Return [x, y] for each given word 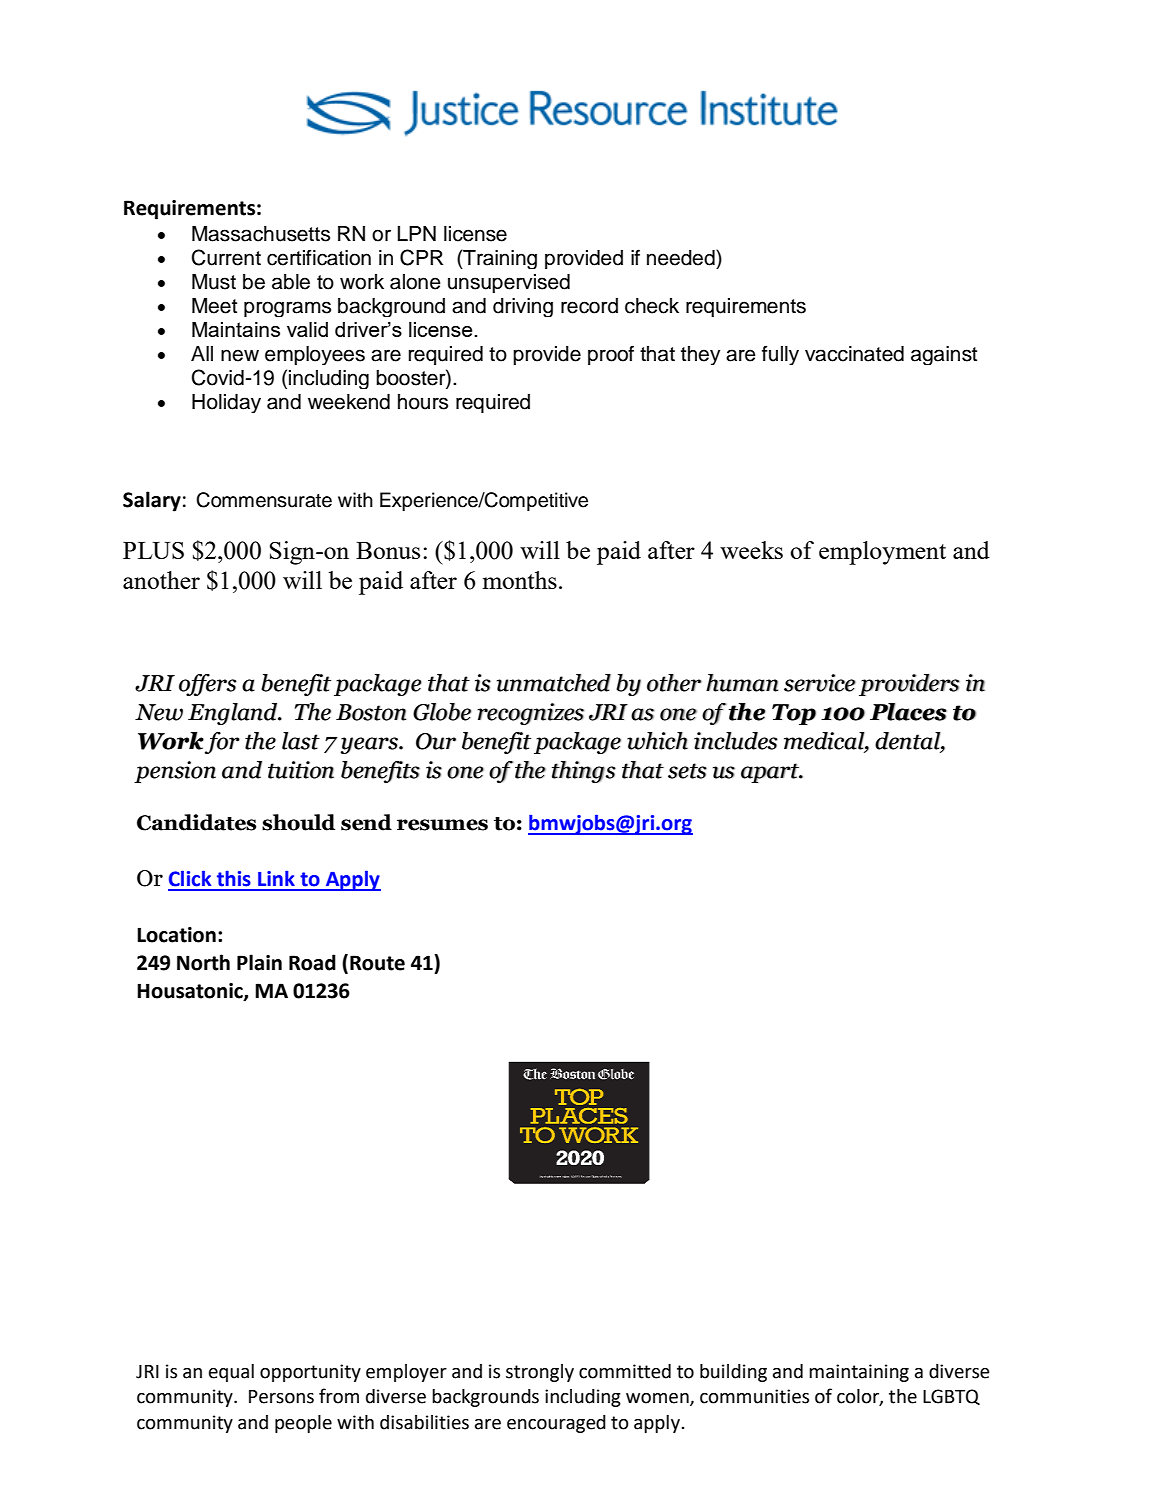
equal [231, 1373]
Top [794, 714]
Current [226, 257]
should [298, 822]
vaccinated [854, 354]
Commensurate [264, 500]
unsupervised [509, 283]
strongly [540, 1373]
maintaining [859, 1373]
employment [882, 553]
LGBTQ [951, 1397]
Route [377, 963]
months [520, 580]
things [584, 772]
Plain [259, 962]
